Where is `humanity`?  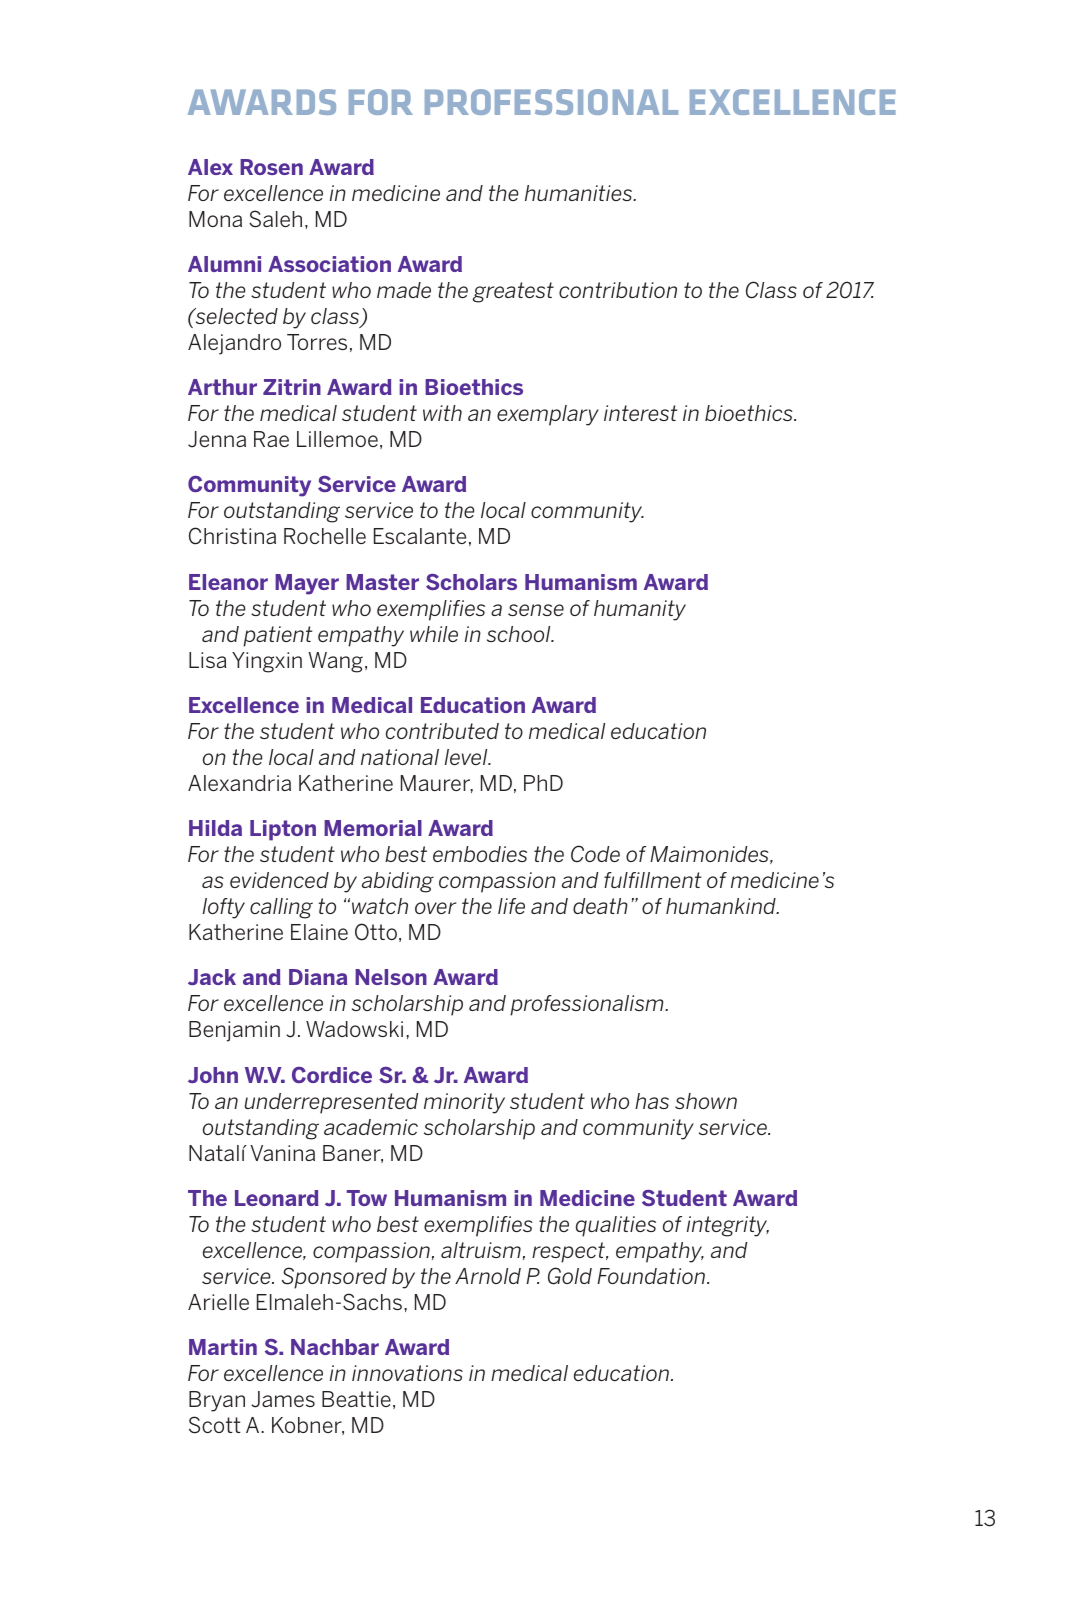
humanity is located at coordinates (640, 610).
